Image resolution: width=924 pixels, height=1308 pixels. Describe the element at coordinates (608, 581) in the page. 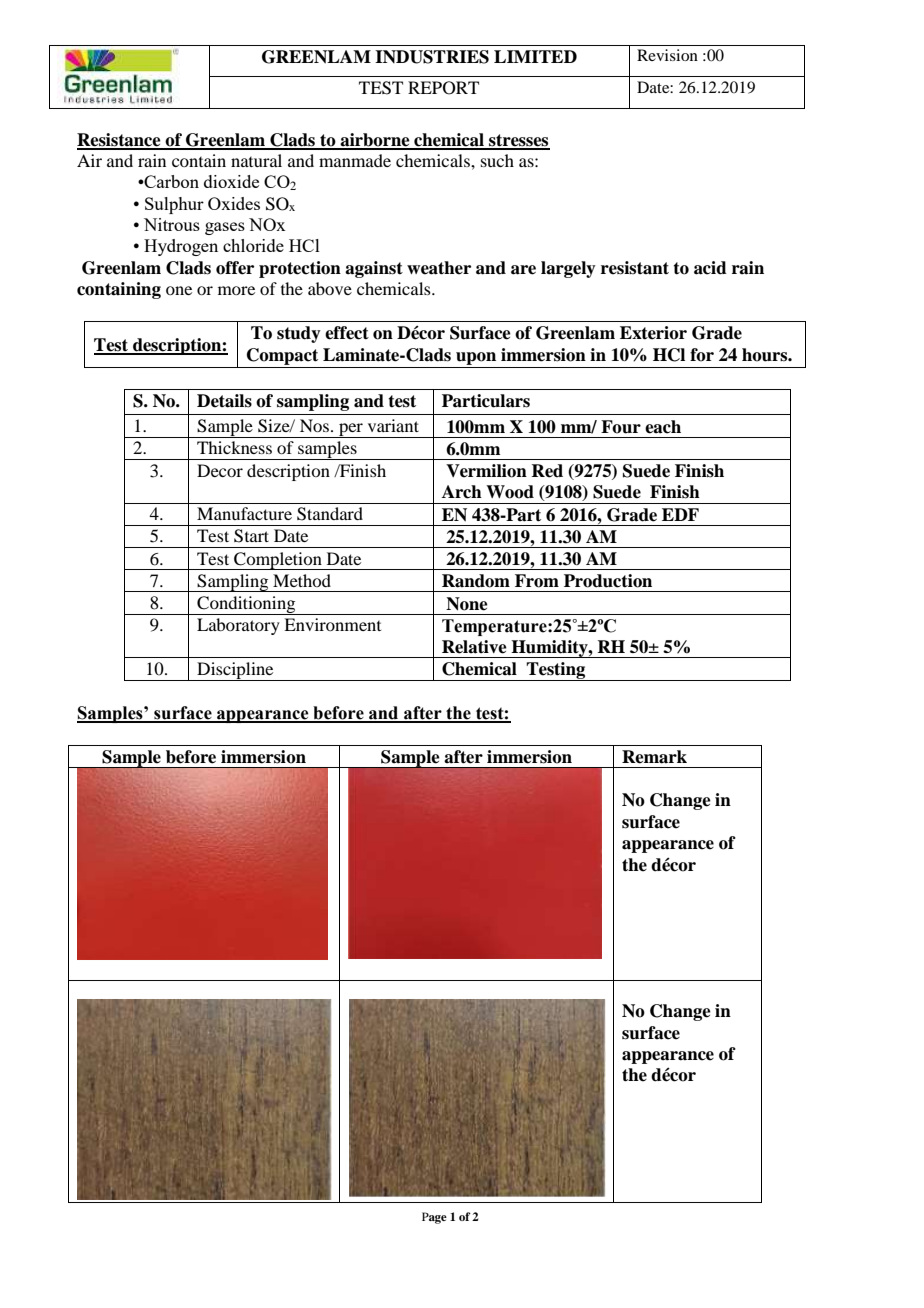

I see `Production` at that location.
